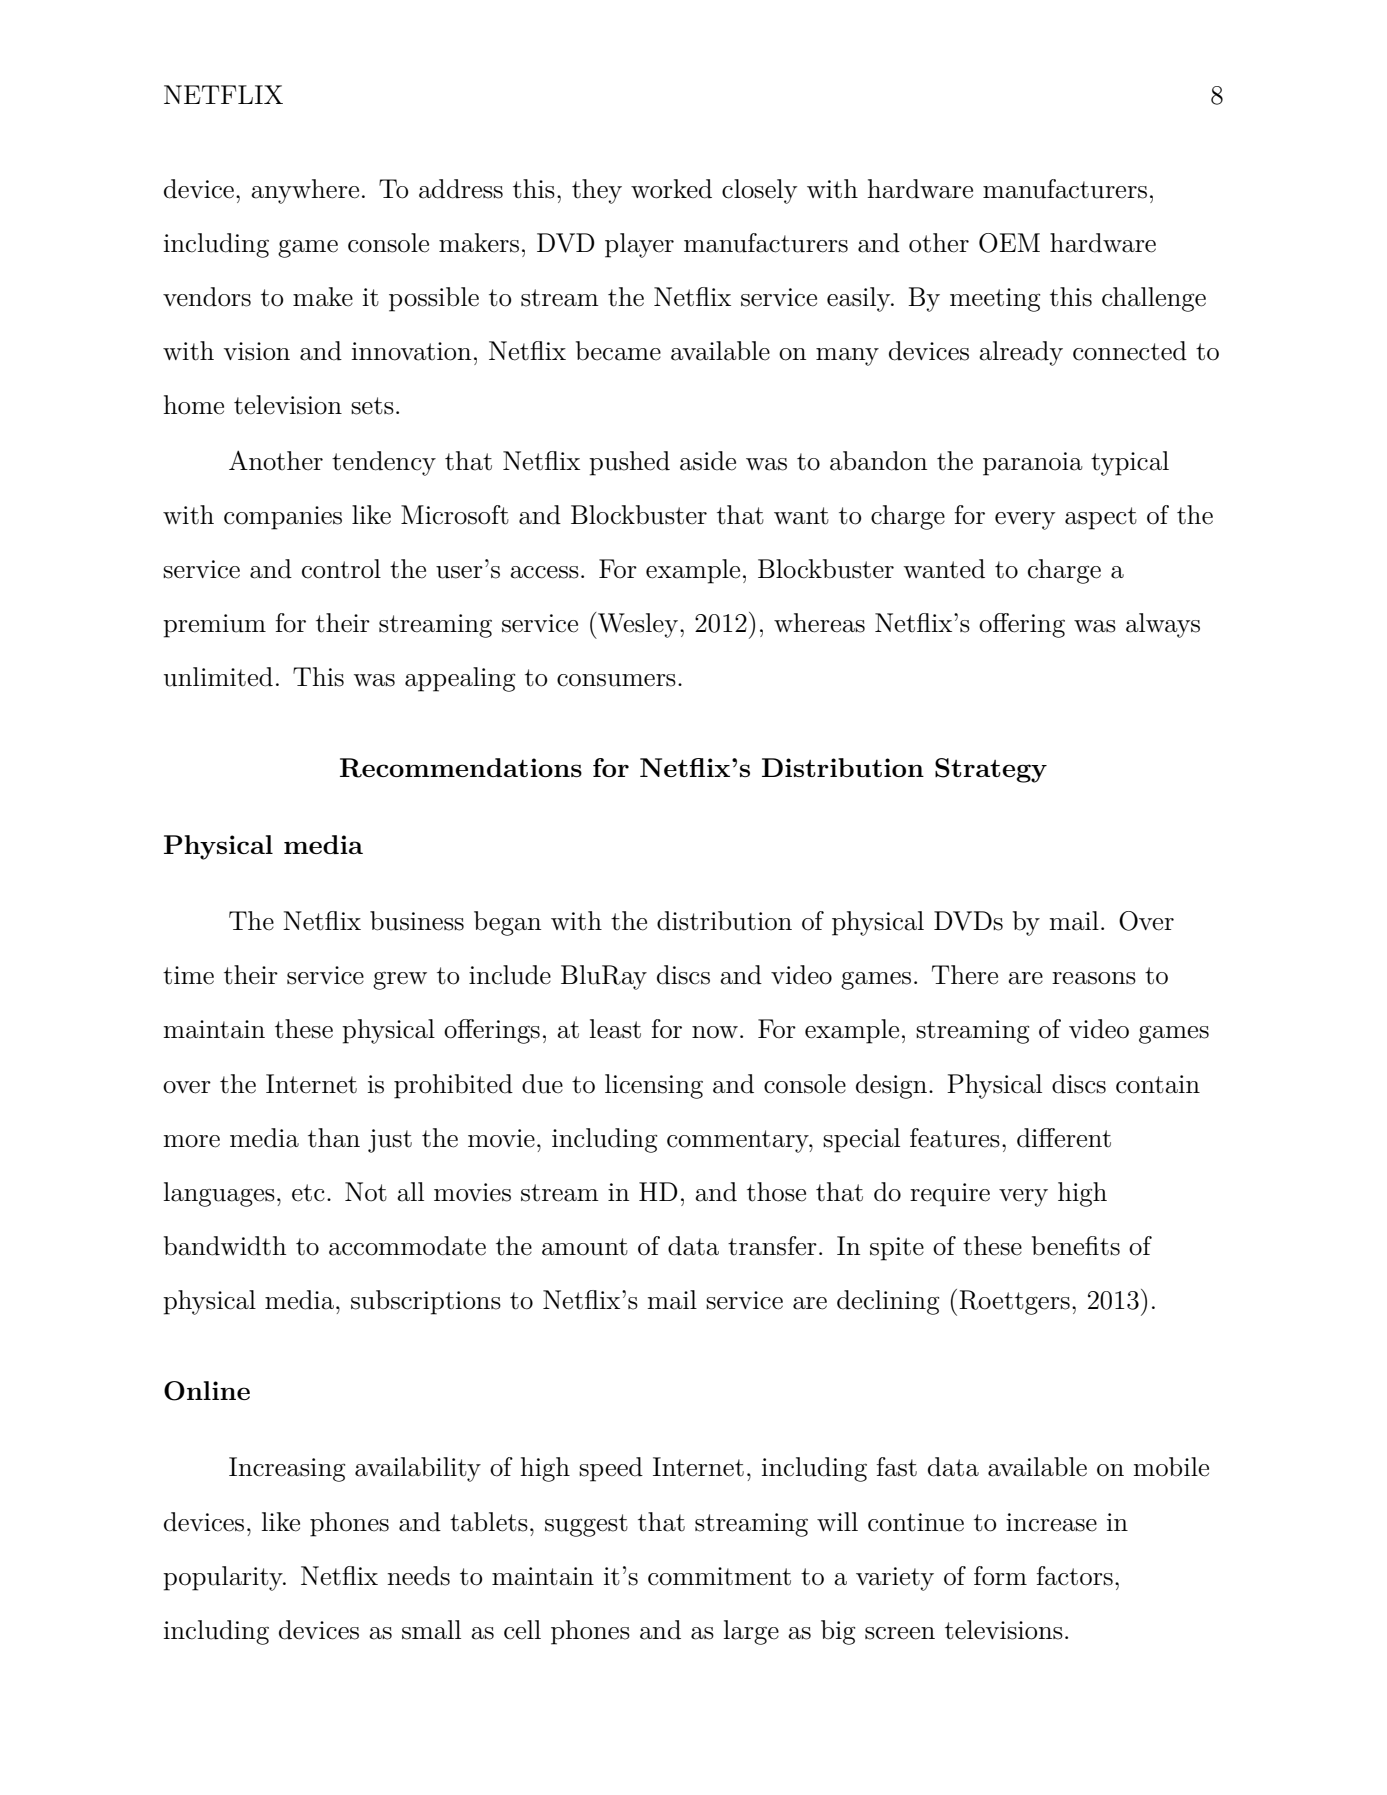 The width and height of the screenshot is (1387, 1795). What do you see at coordinates (639, 245) in the screenshot?
I see `player` at bounding box center [639, 245].
